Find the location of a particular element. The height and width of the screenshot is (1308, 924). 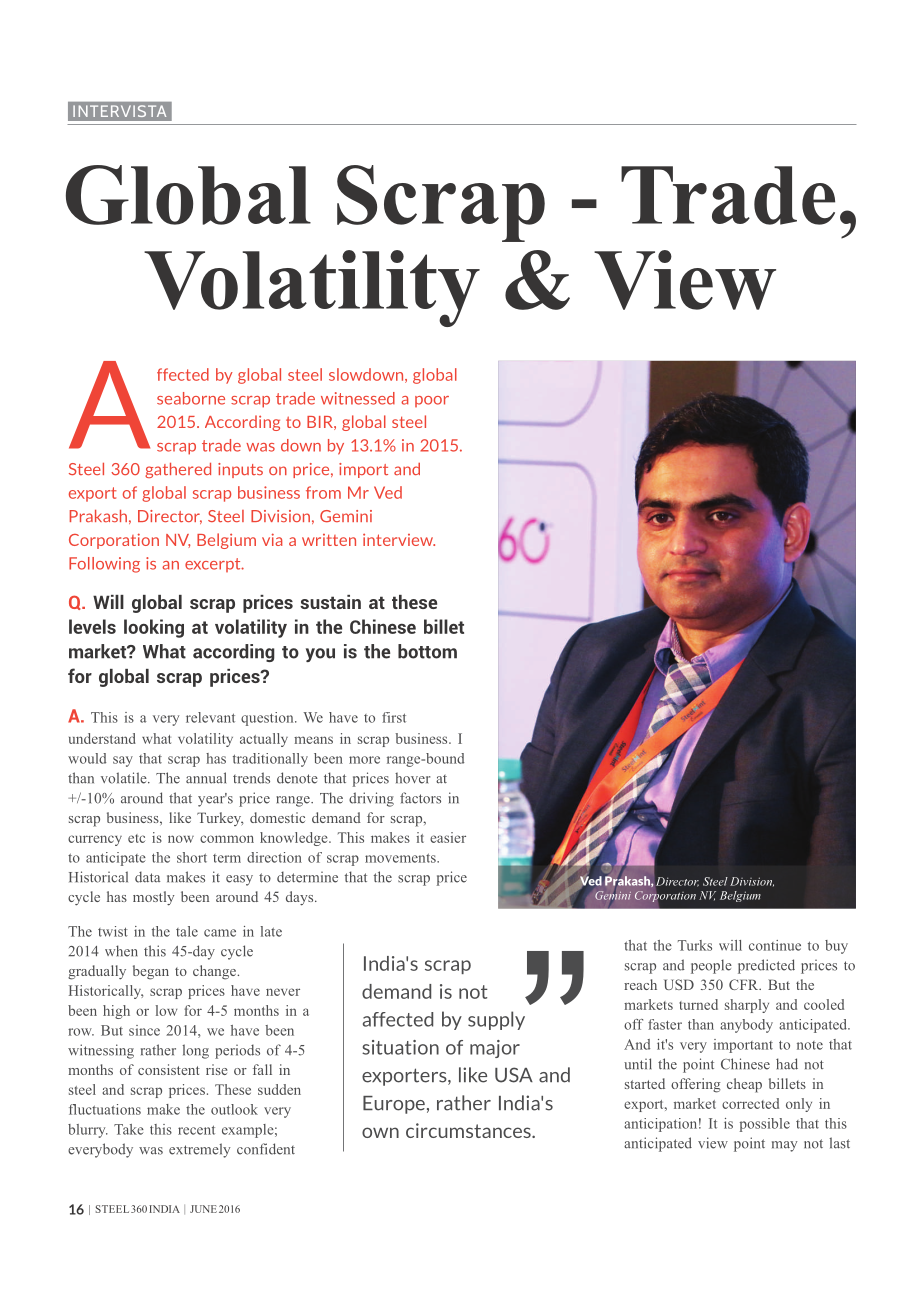

witnessed is located at coordinates (358, 398).
